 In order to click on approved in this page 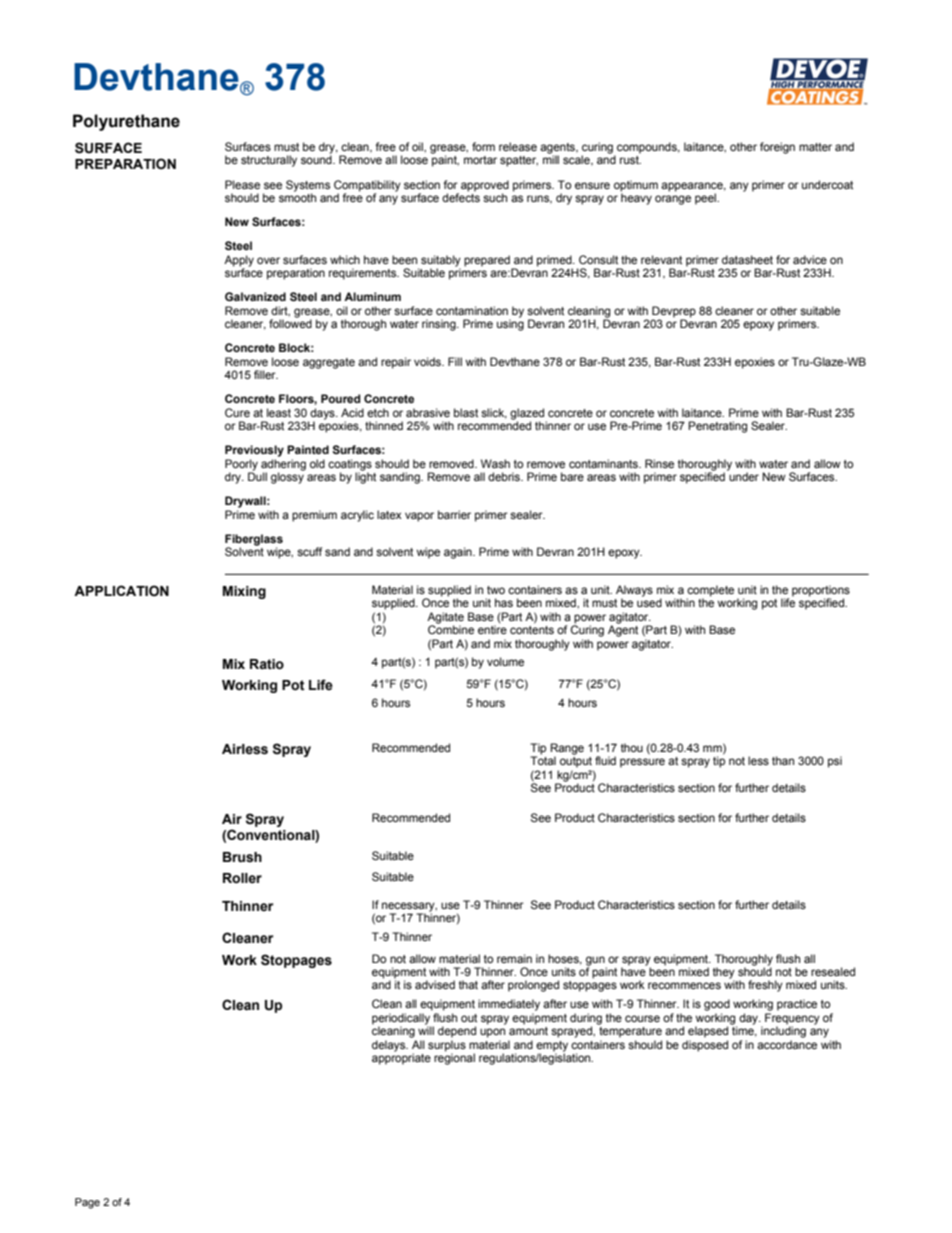, I will do `click(485, 186)`.
